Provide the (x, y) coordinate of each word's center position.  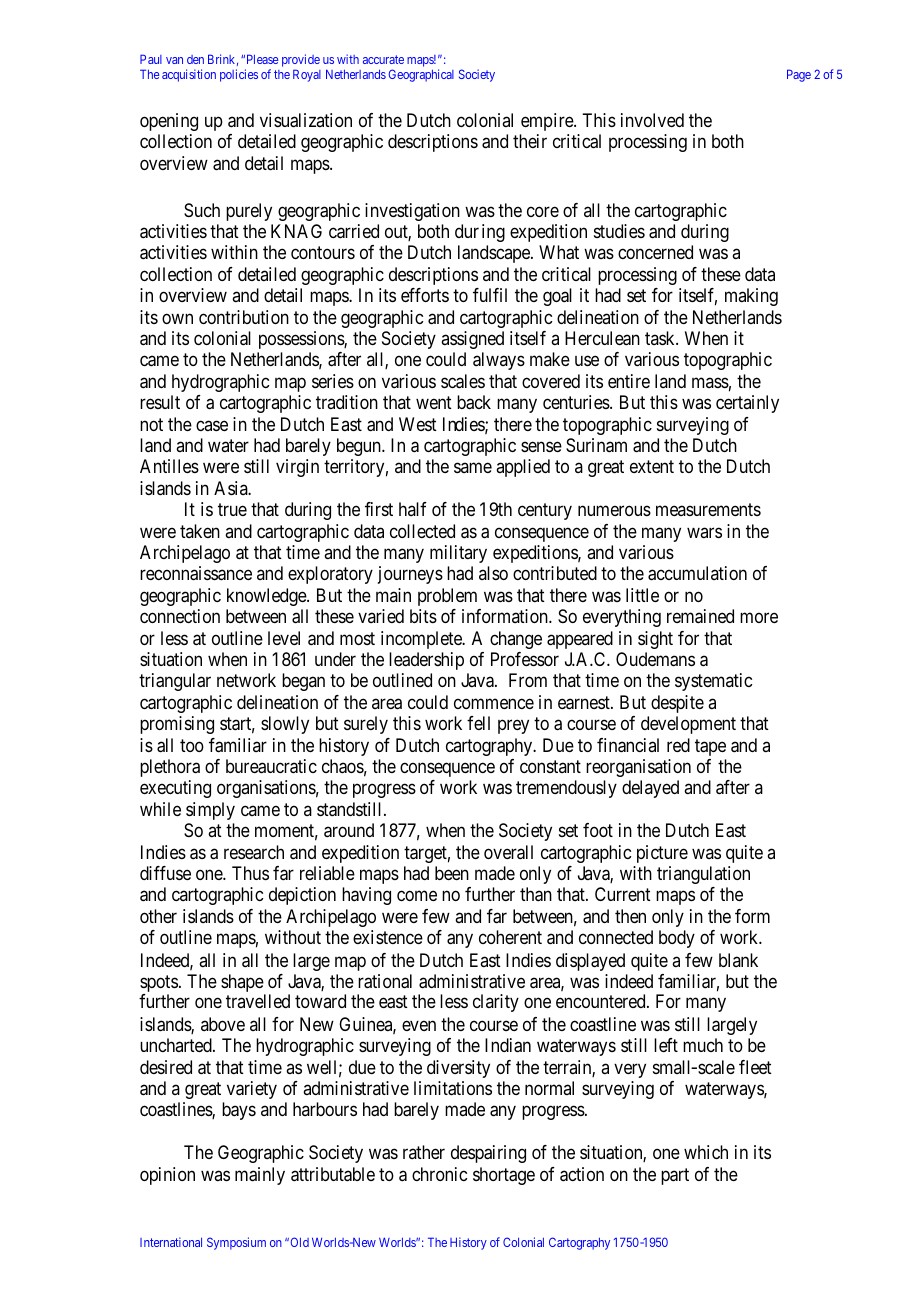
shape (243, 984)
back (474, 402)
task (661, 338)
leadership (426, 661)
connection (180, 616)
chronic (439, 1174)
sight (655, 640)
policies (239, 75)
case (212, 425)
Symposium (236, 1243)
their (530, 141)
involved (652, 120)
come (417, 896)
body (677, 939)
